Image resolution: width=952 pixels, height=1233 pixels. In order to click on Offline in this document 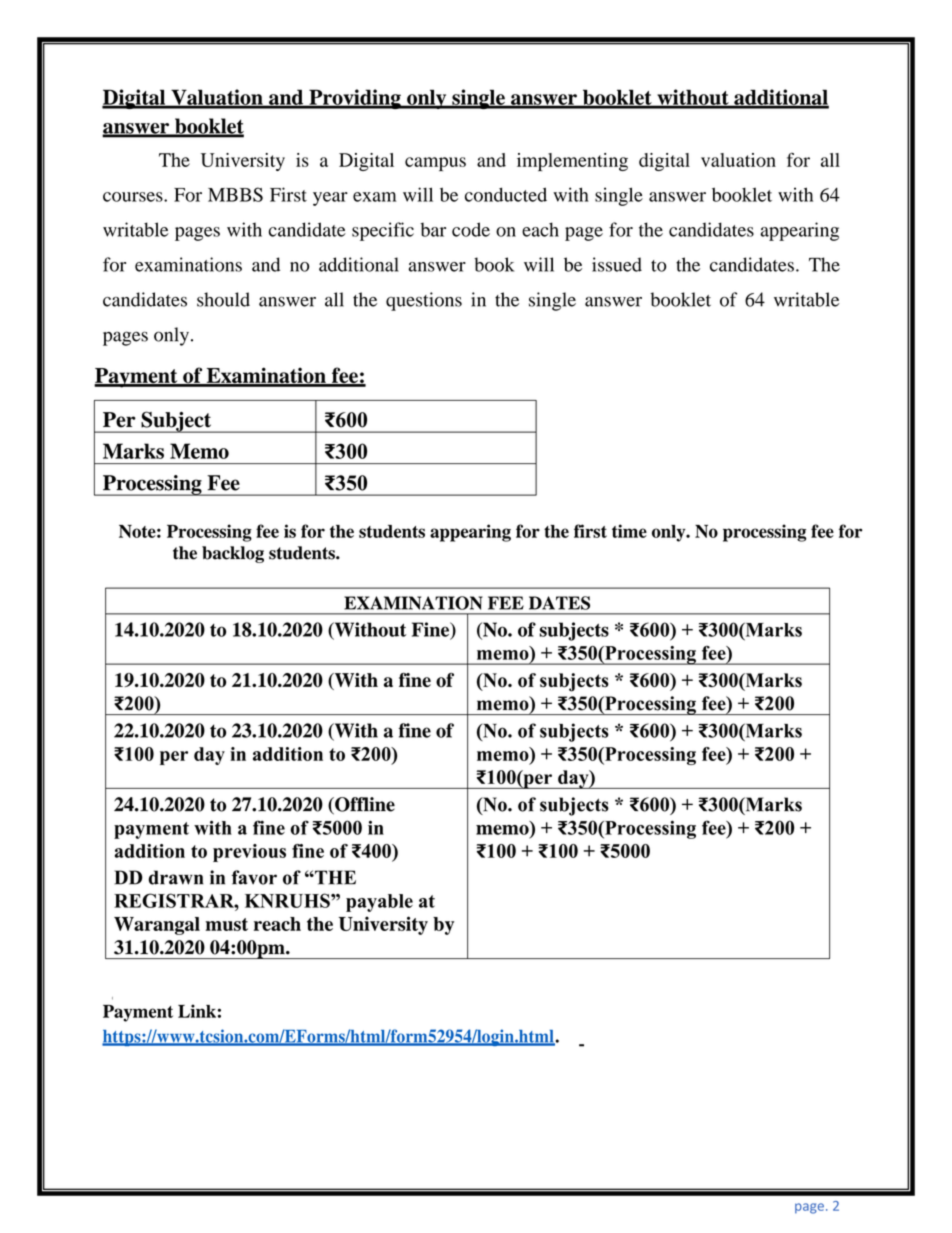, I will do `click(364, 805)`.
